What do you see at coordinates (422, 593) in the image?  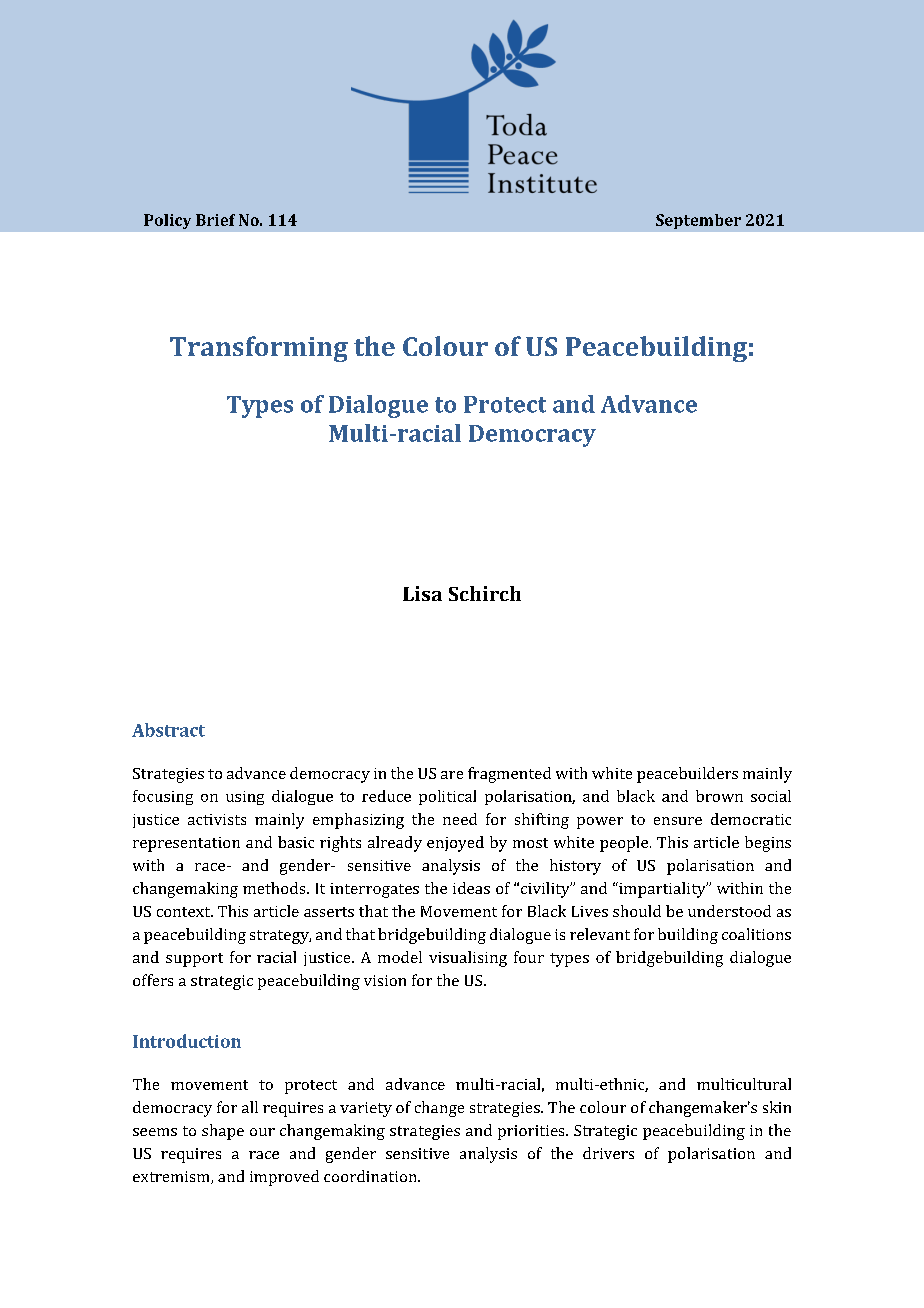 I see `Lisa` at bounding box center [422, 593].
